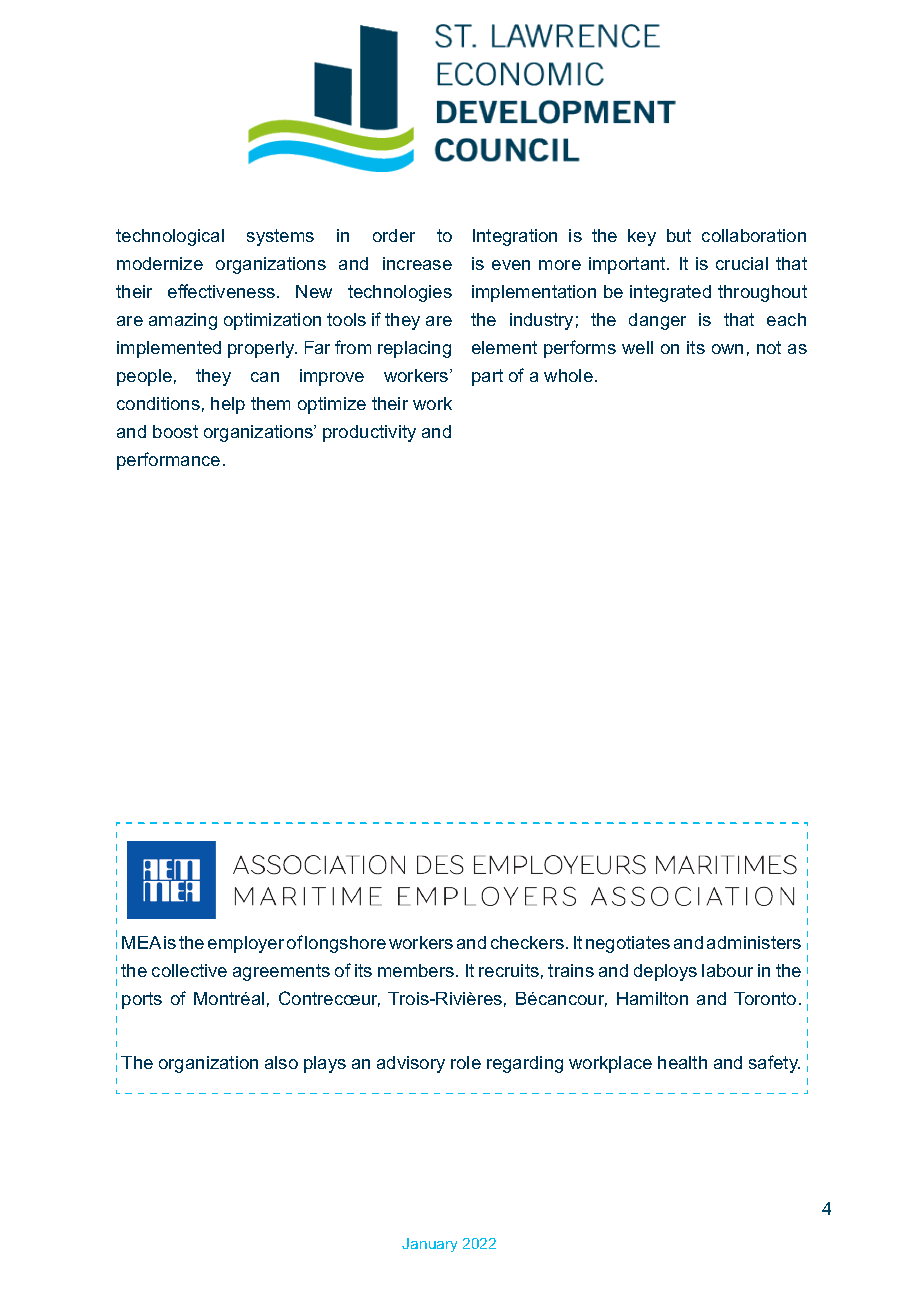  What do you see at coordinates (369, 433) in the image?
I see `productivity` at bounding box center [369, 433].
